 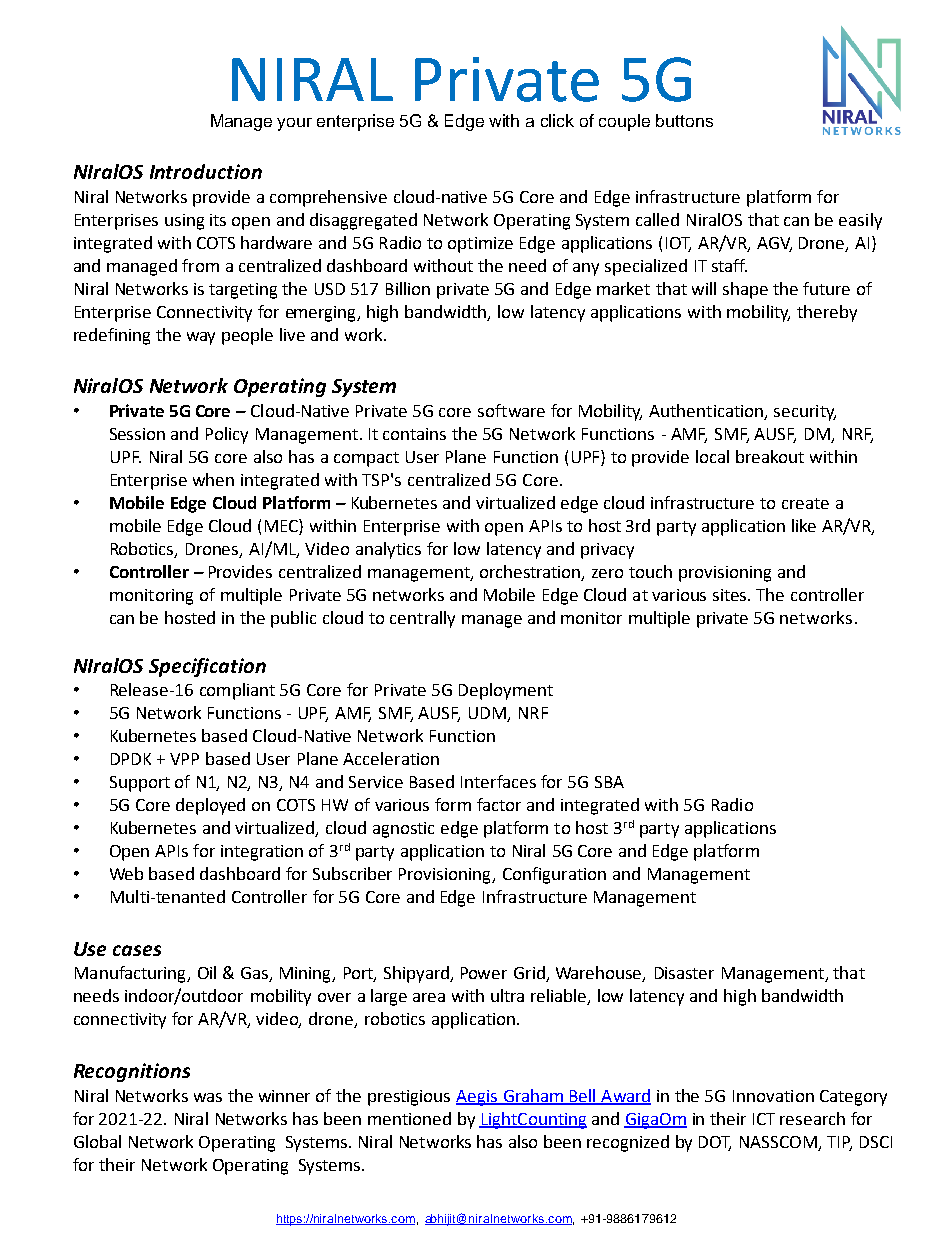 What do you see at coordinates (477, 1098) in the screenshot?
I see `Aegis` at bounding box center [477, 1098].
